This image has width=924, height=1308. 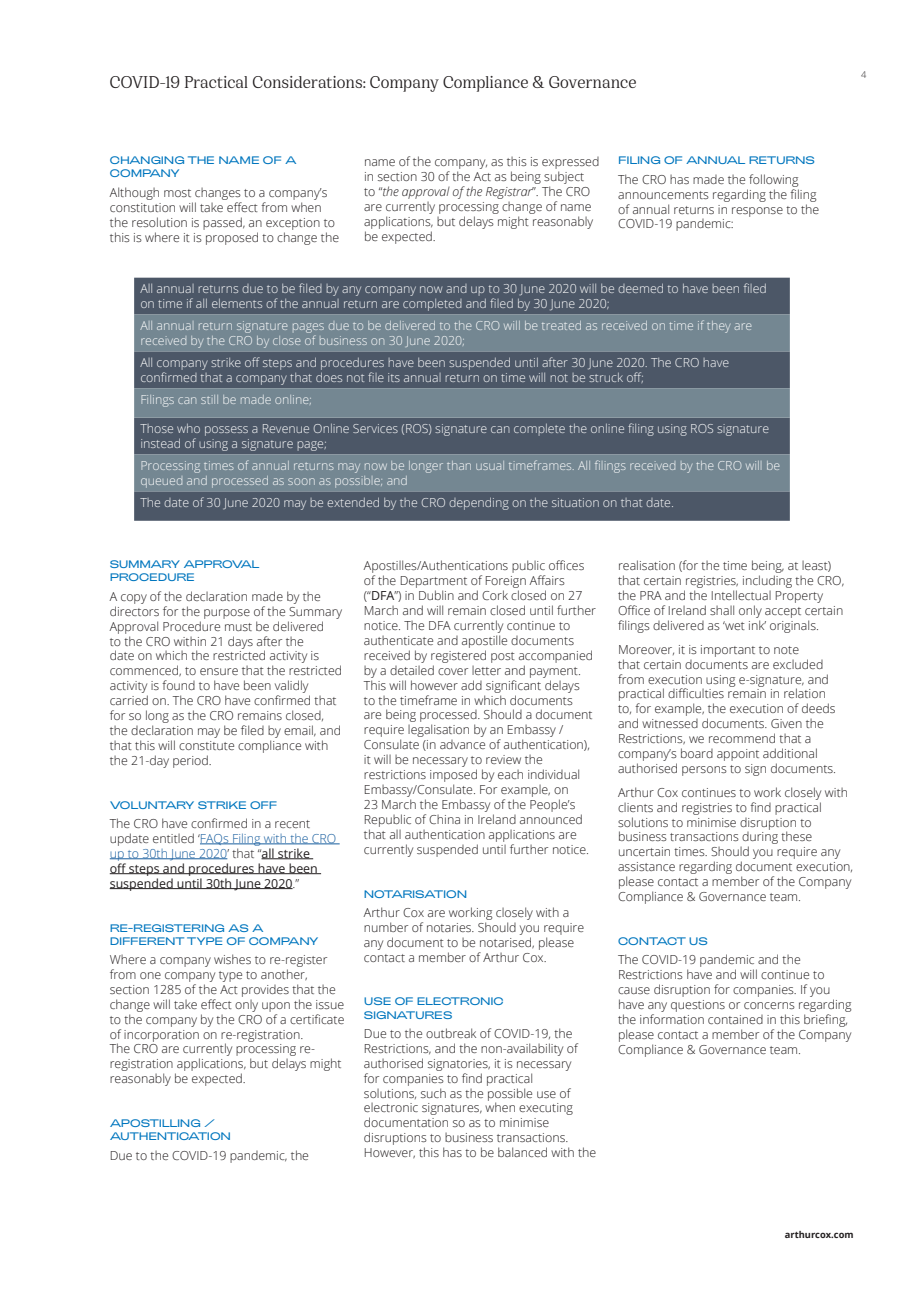 I want to click on following, so click(x=773, y=180).
